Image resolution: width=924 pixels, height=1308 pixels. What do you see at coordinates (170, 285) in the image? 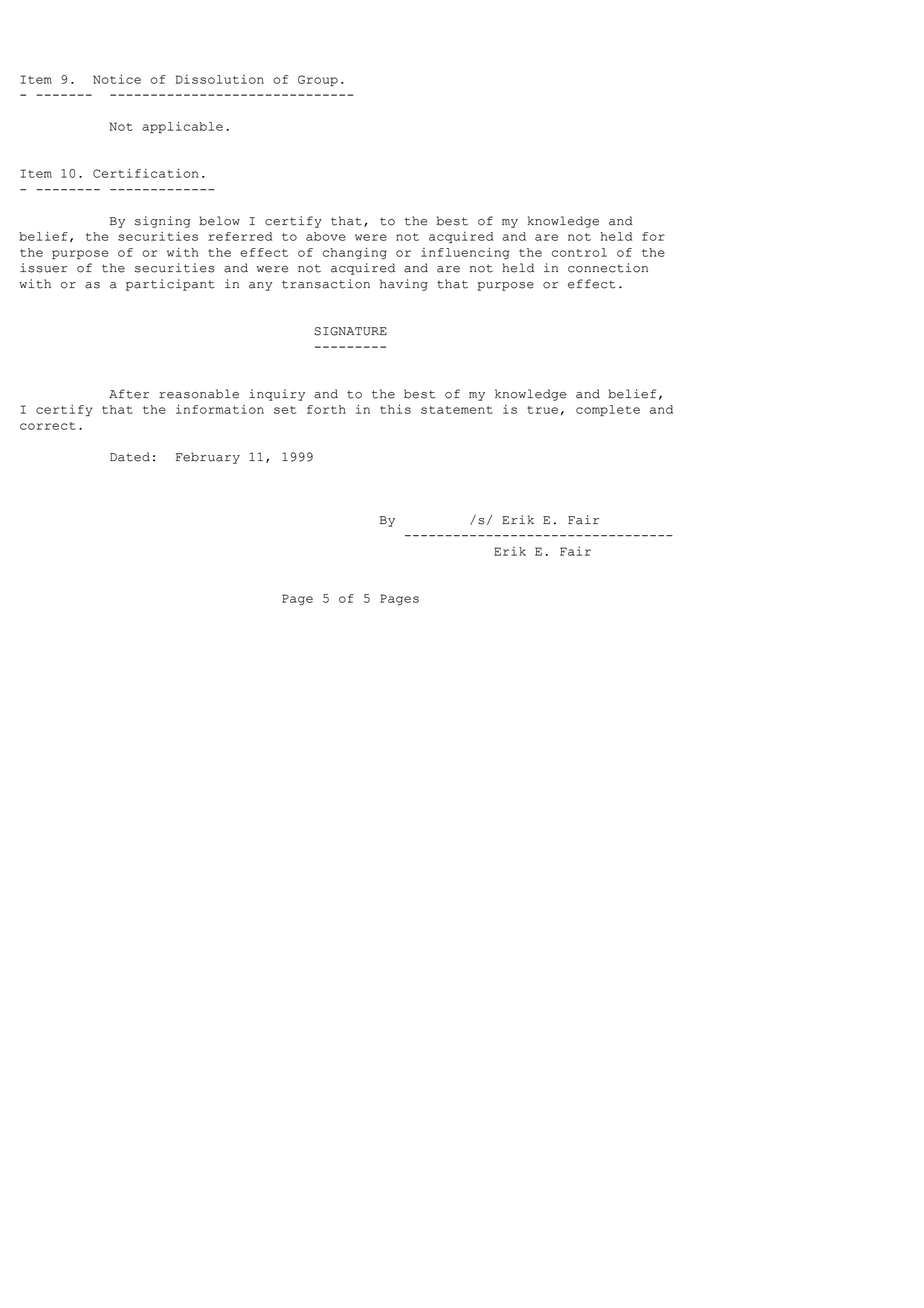
I see `participant` at bounding box center [170, 285].
